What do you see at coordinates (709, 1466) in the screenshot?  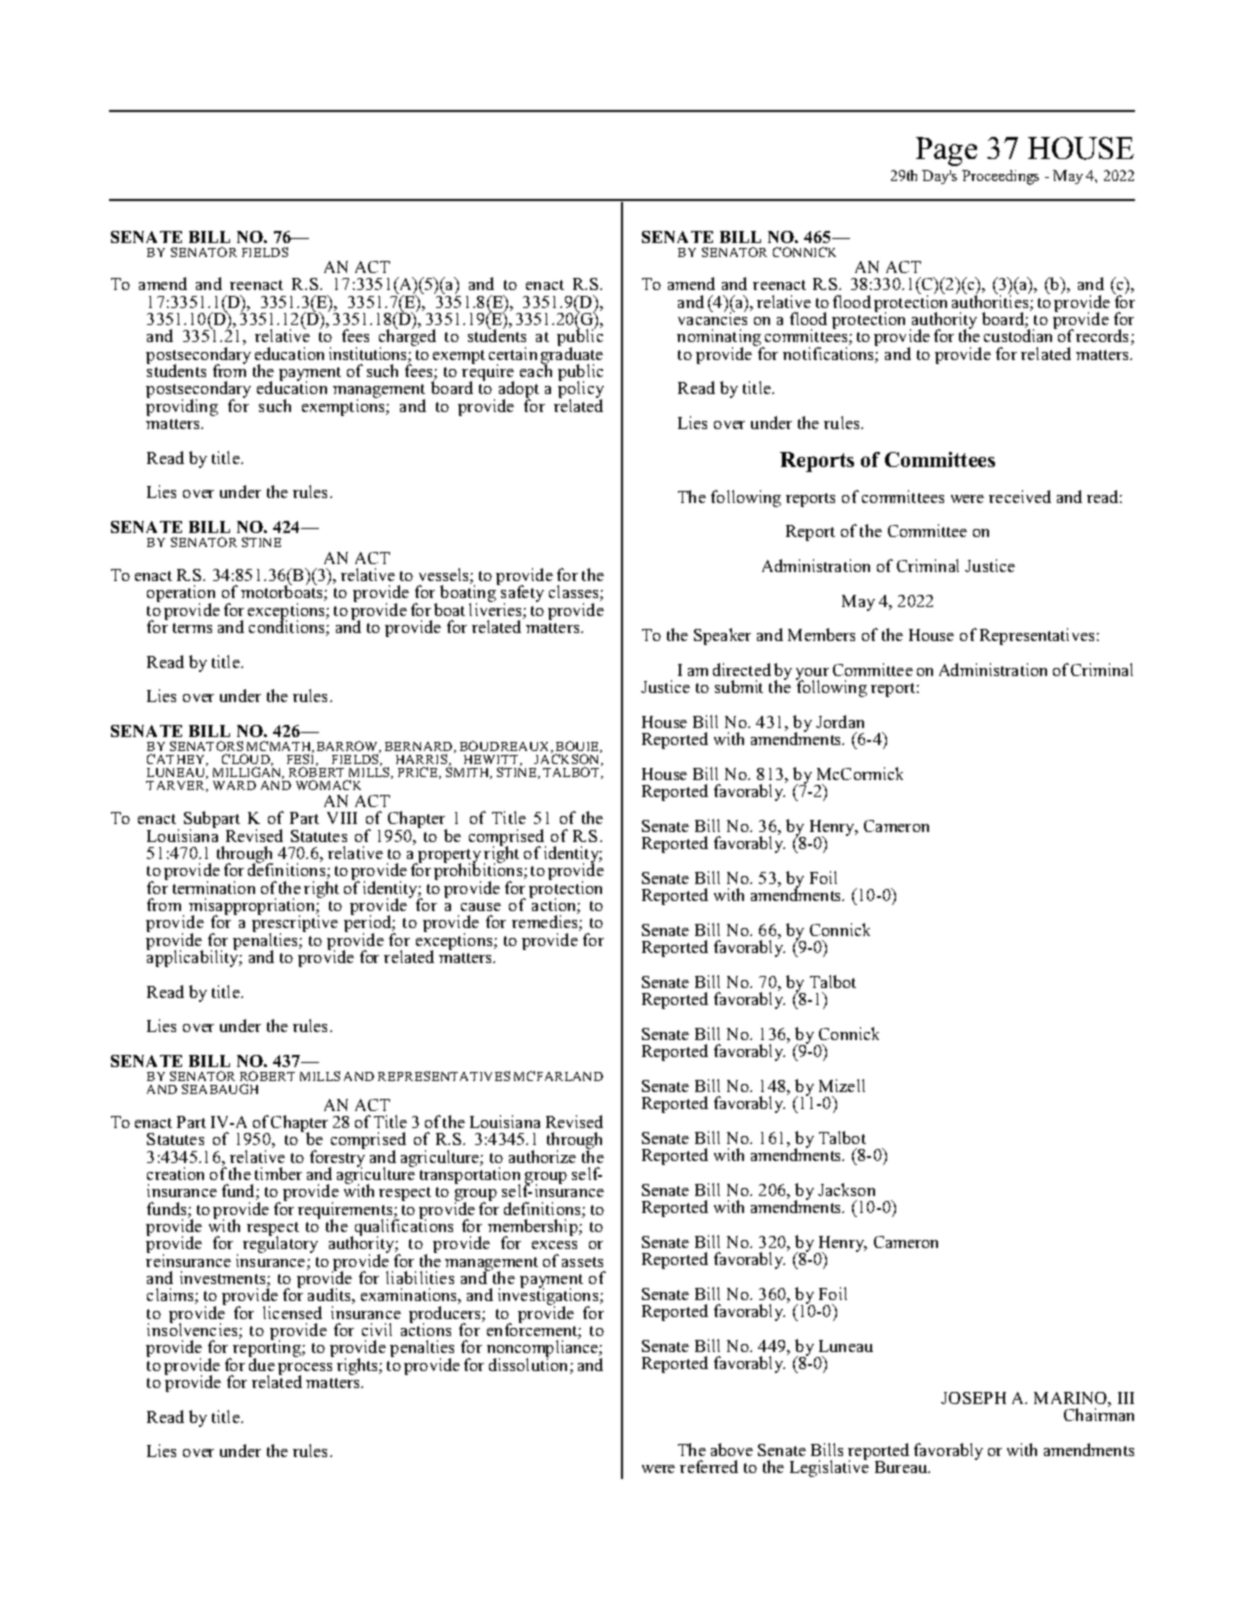 I see `referred` at bounding box center [709, 1466].
